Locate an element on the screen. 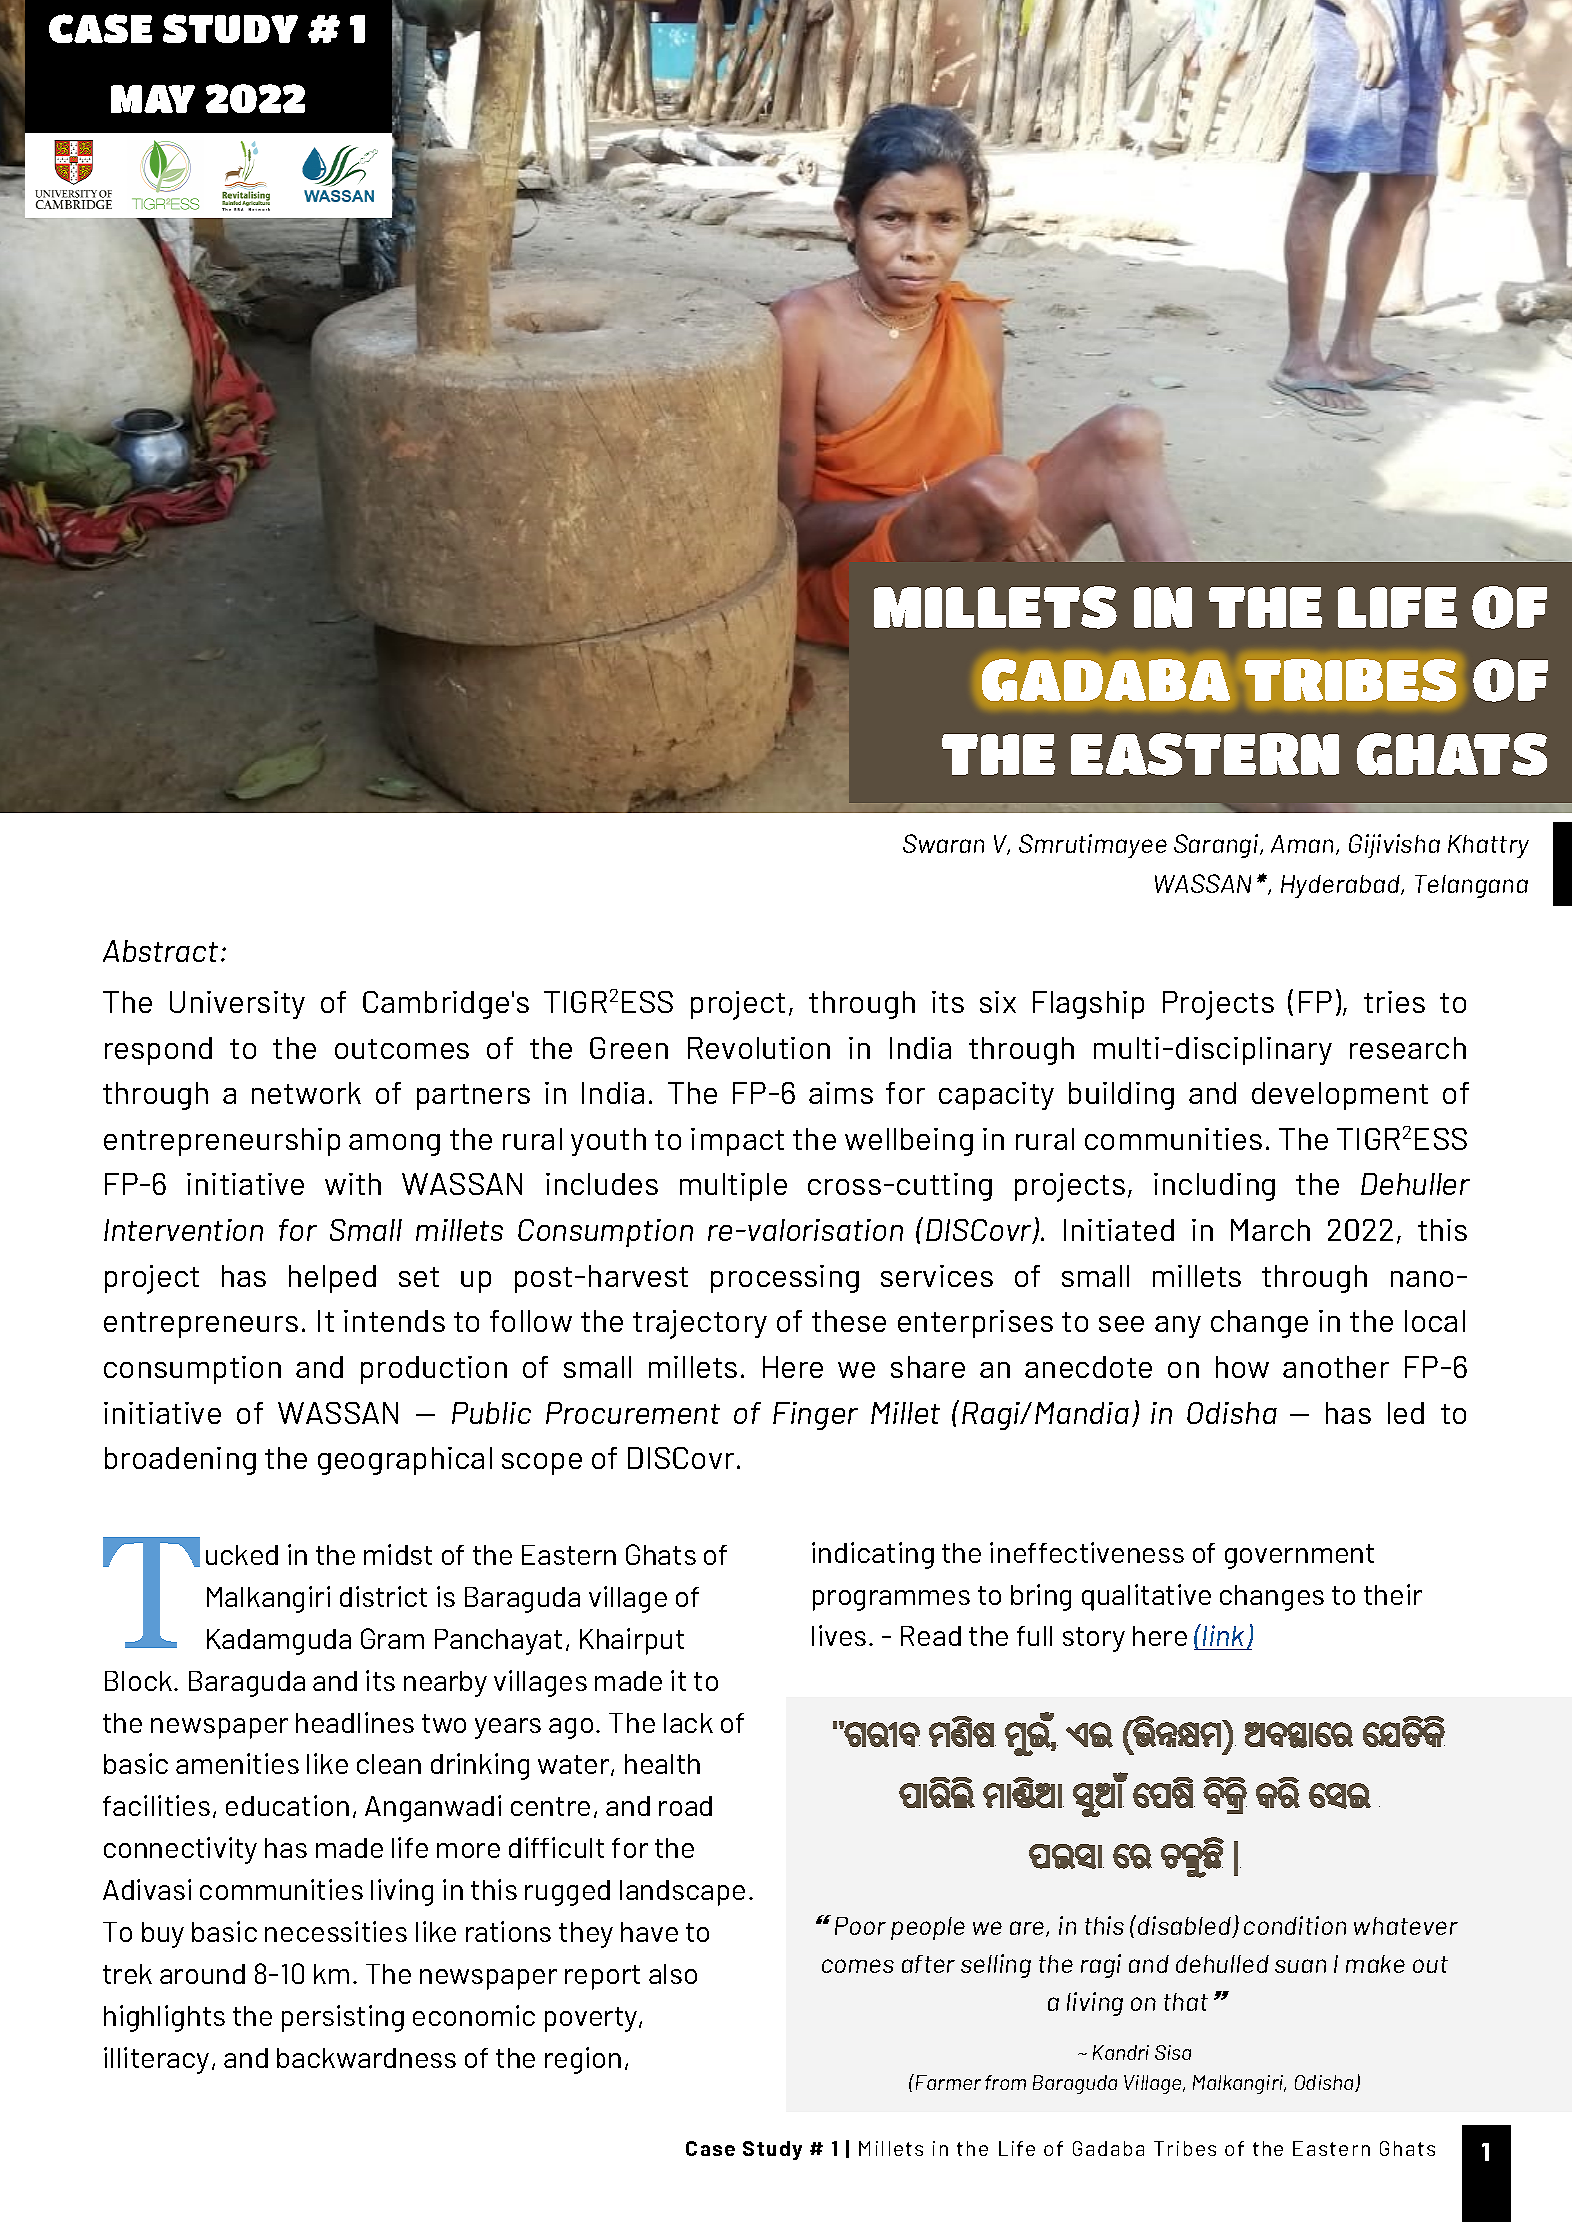 This screenshot has width=1572, height=2223. another is located at coordinates (1336, 1367).
